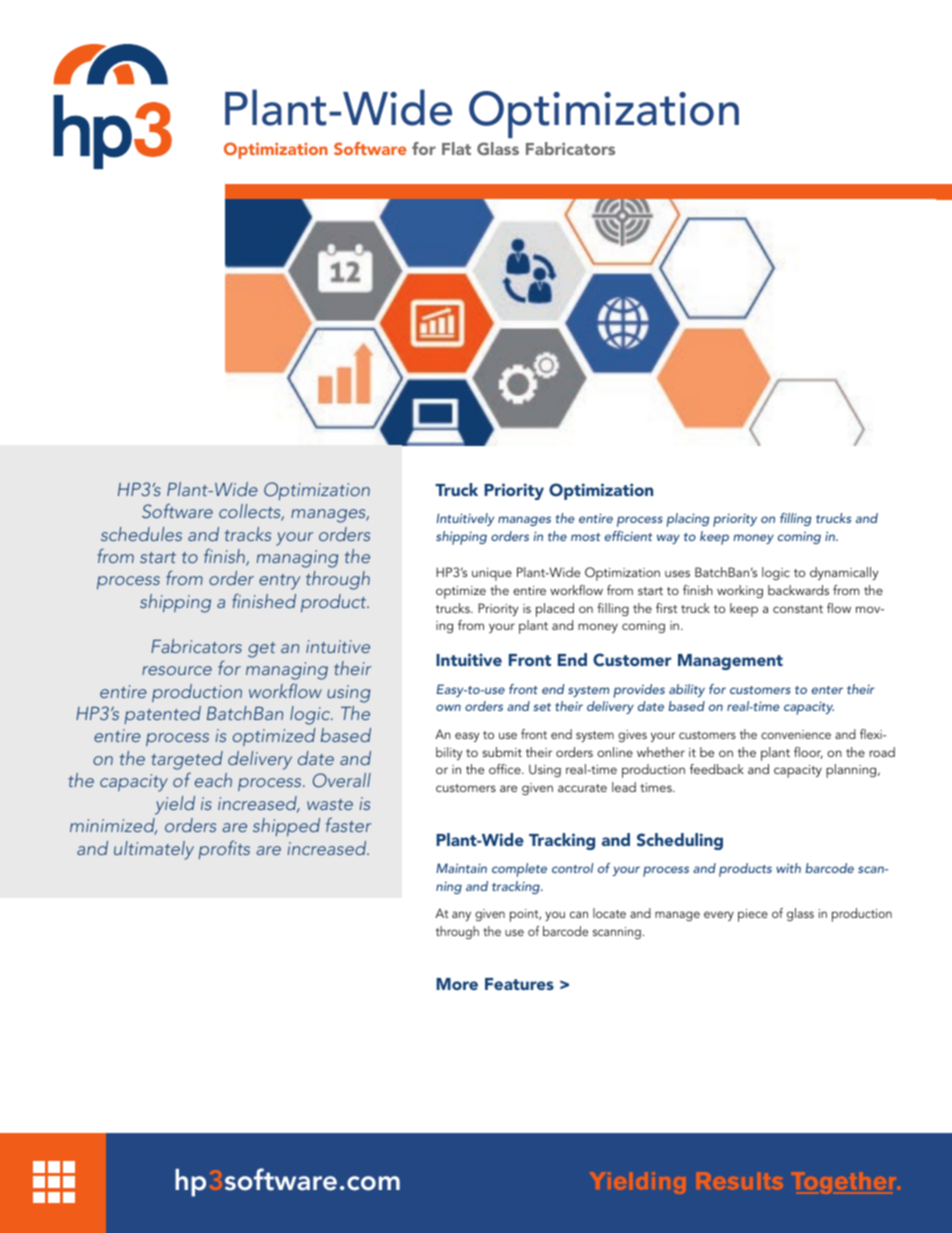  Describe the element at coordinates (506, 769) in the screenshot. I see `office` at that location.
